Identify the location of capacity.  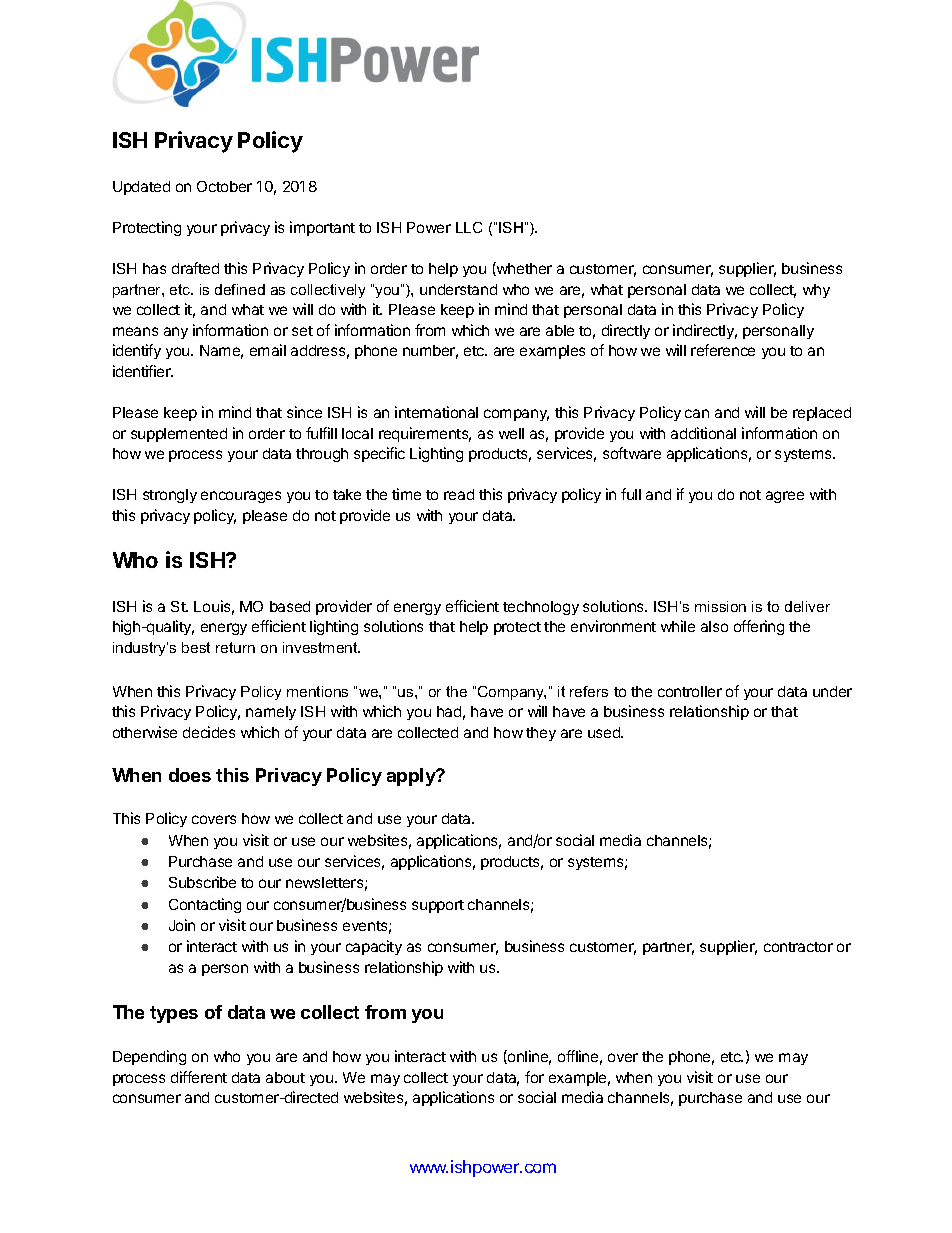
(374, 947).
